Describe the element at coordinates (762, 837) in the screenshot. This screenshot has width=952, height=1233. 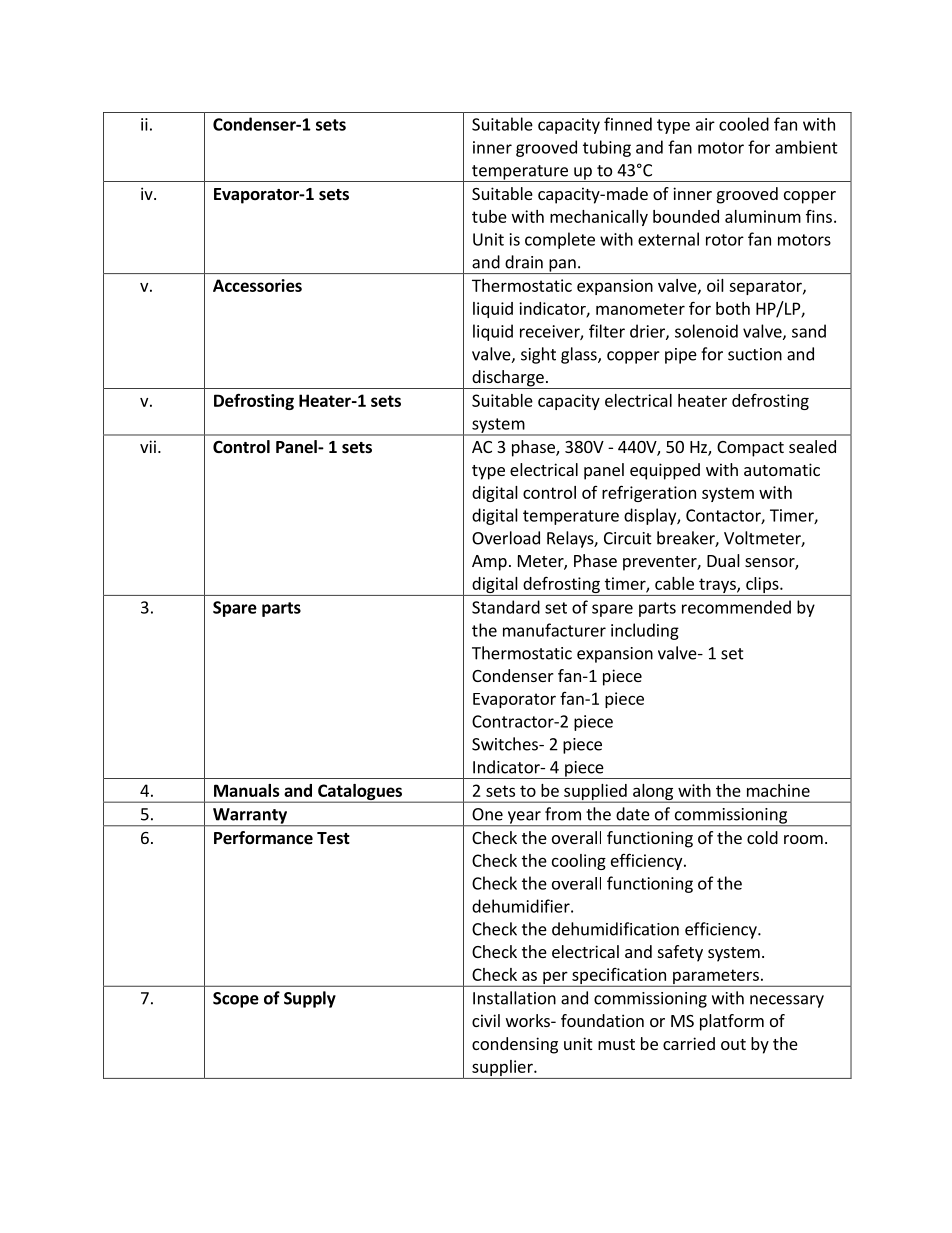
I see `cold` at that location.
